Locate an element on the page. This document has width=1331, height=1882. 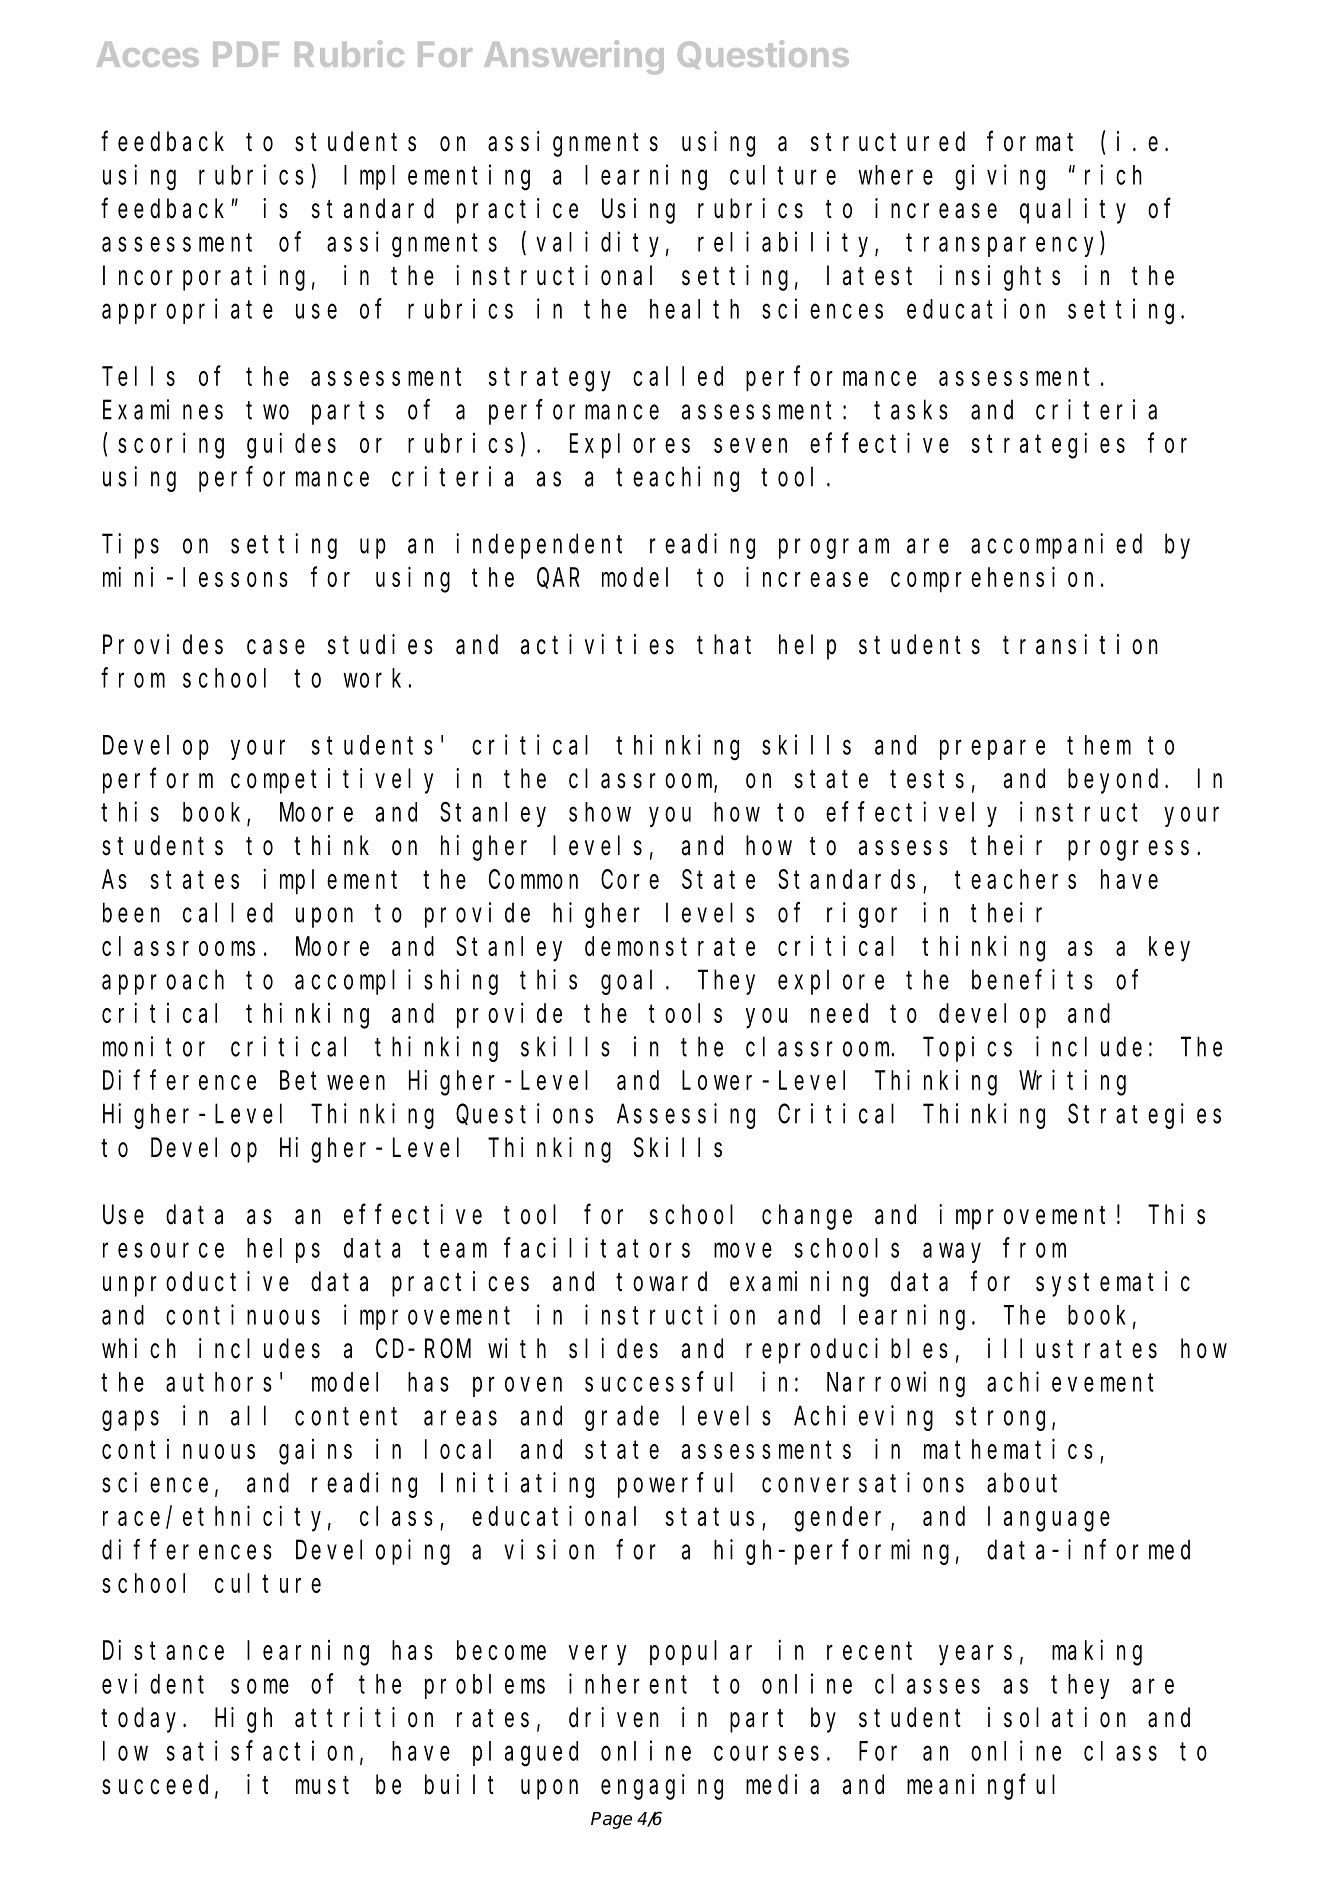
engaging is located at coordinates (662, 1787).
